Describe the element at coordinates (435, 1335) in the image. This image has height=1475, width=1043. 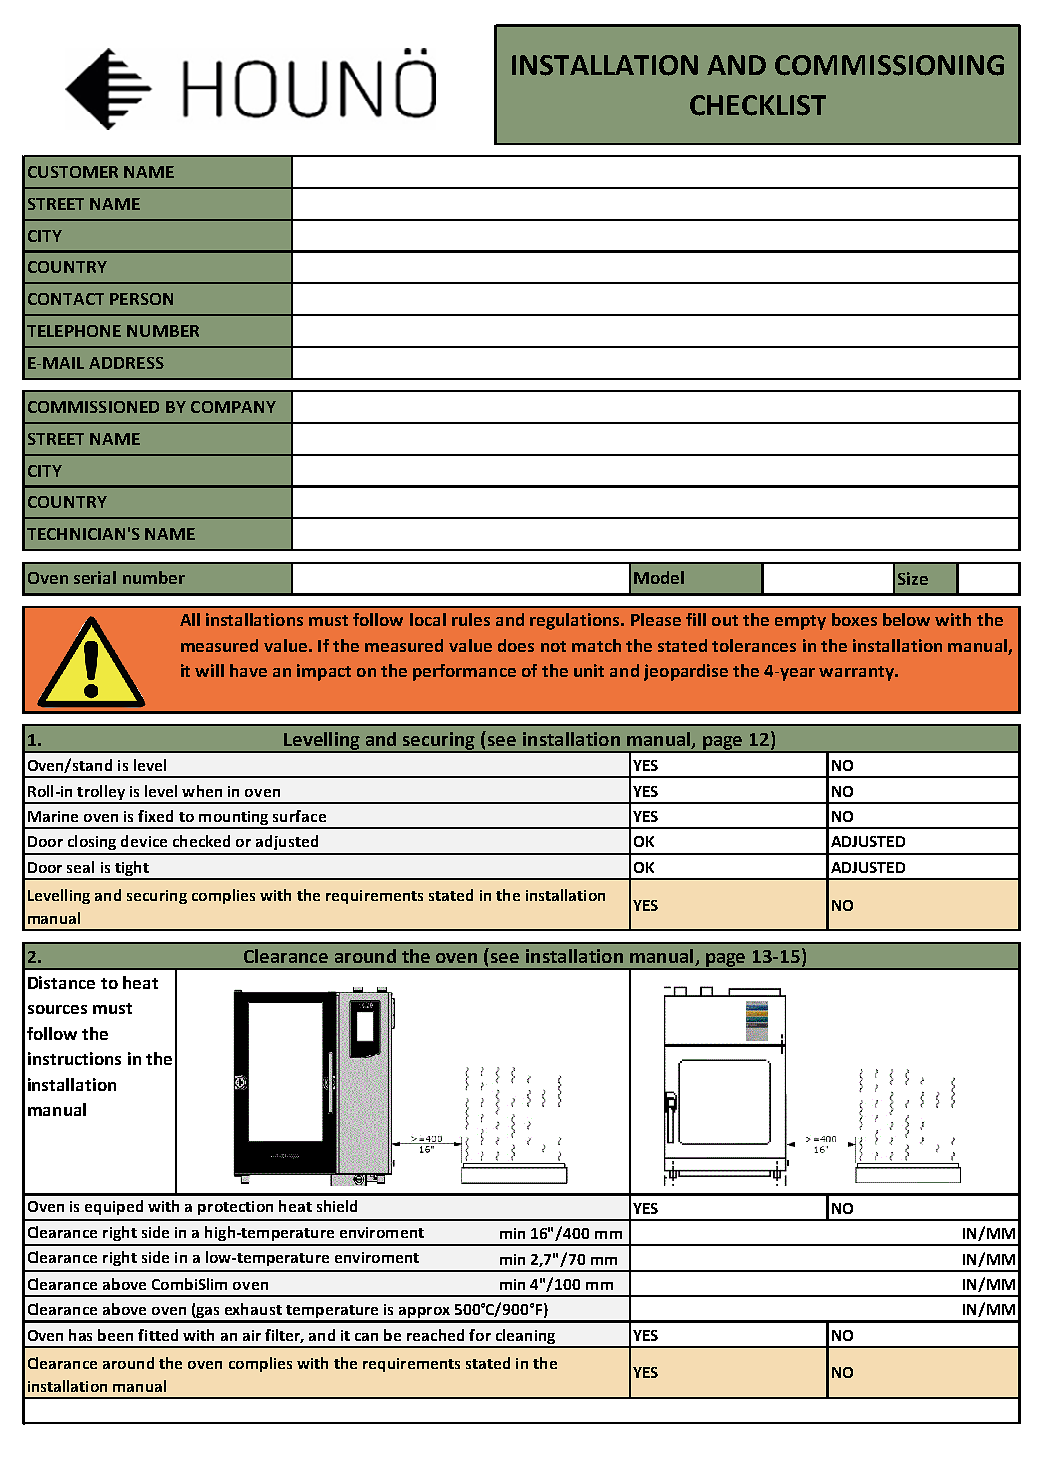
I see `reached` at that location.
